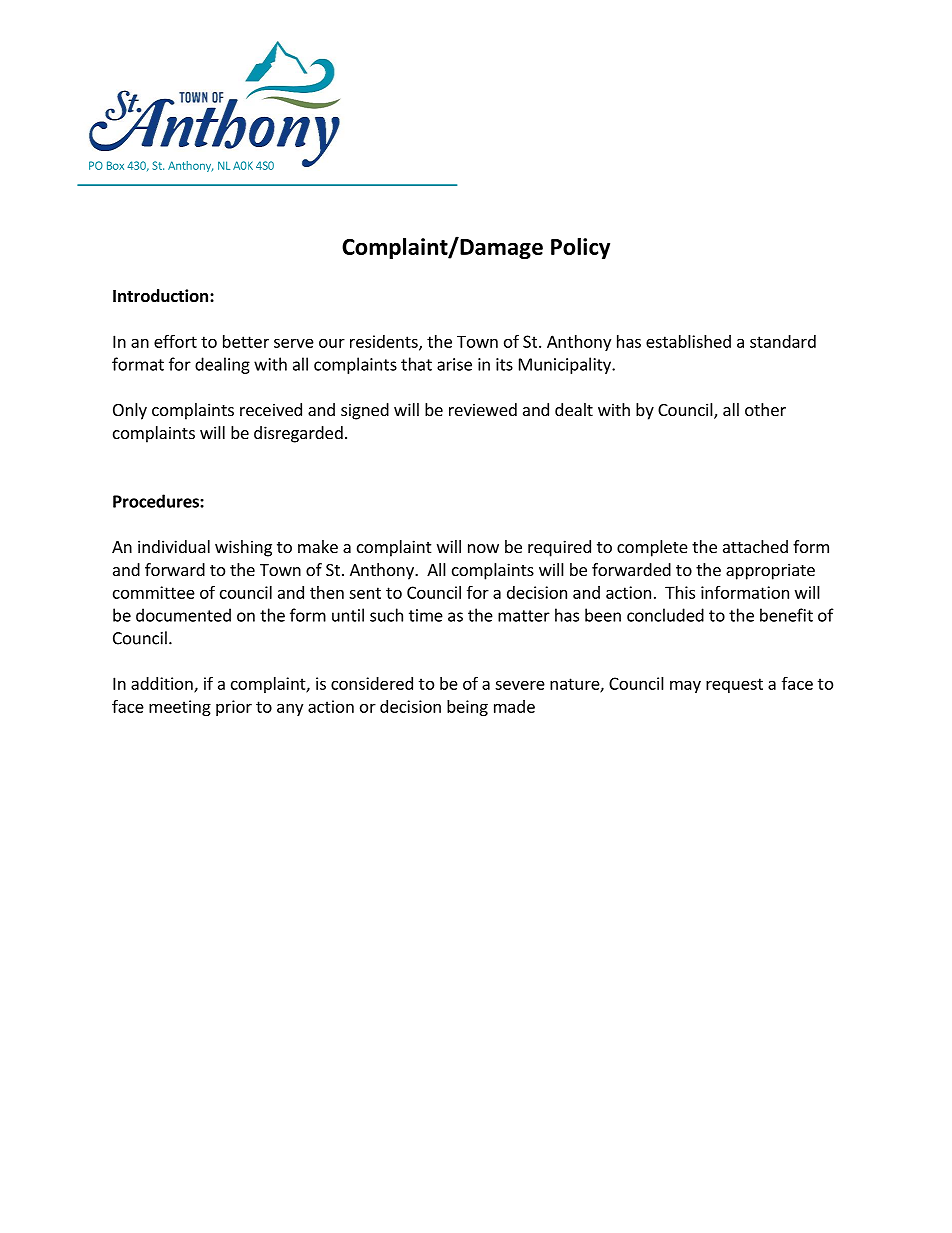  Describe the element at coordinates (175, 341) in the document. I see `effort` at that location.
